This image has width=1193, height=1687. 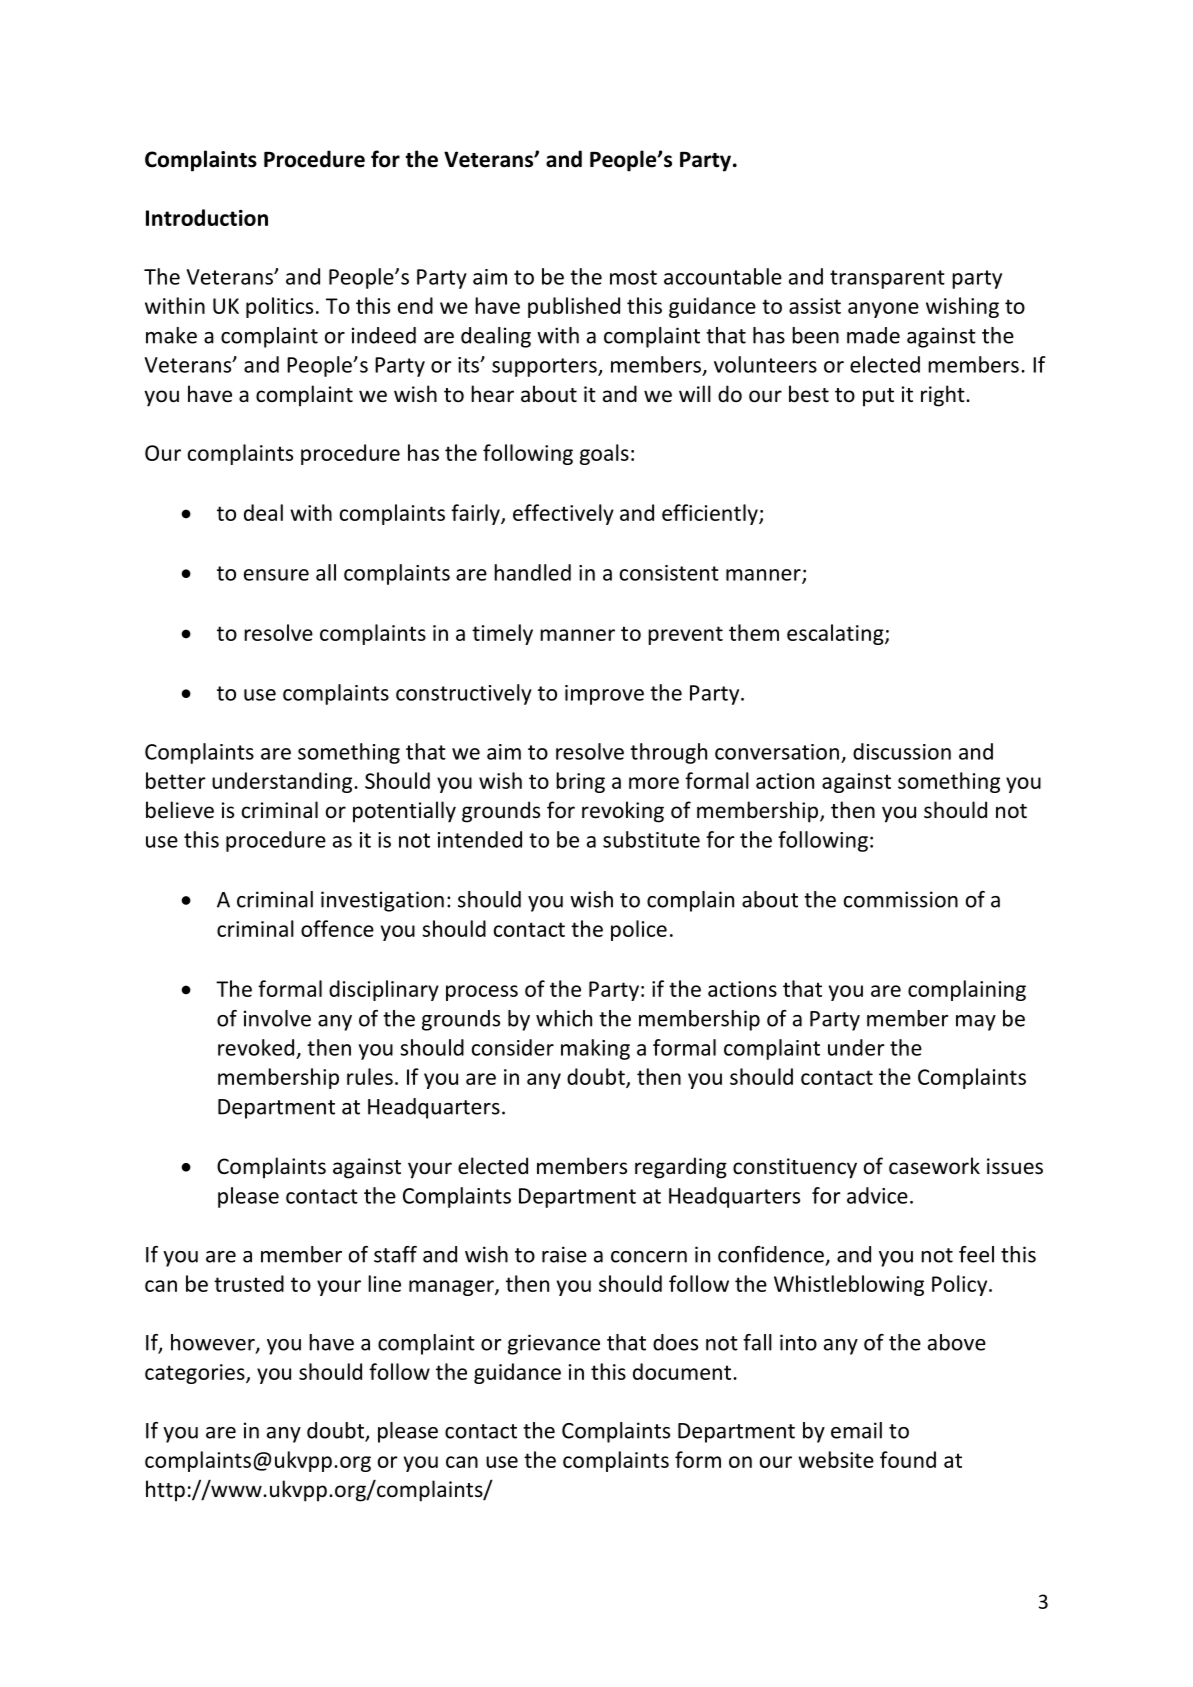 What do you see at coordinates (595, 1049) in the image?
I see `making` at bounding box center [595, 1049].
